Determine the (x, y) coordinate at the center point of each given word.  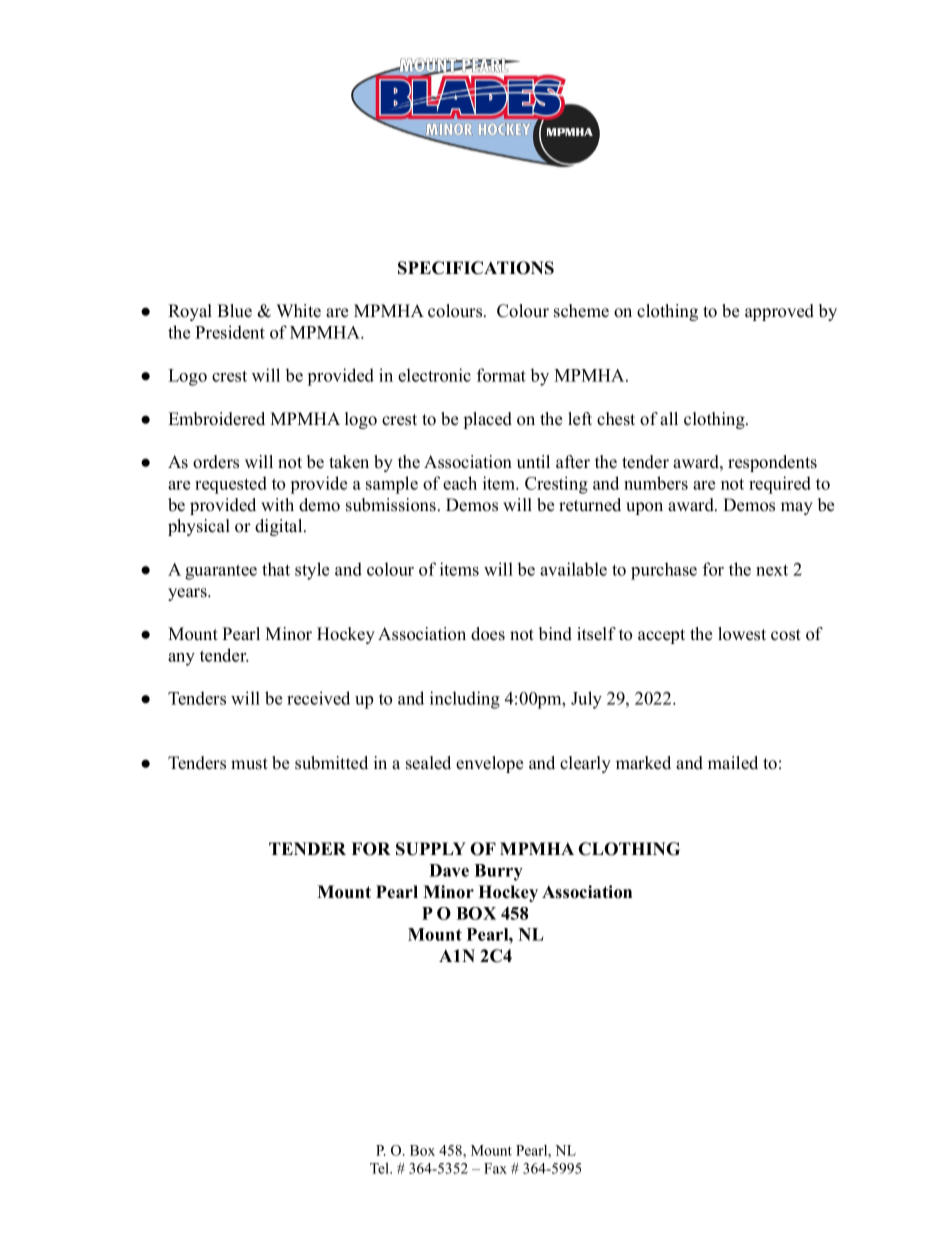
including (465, 700)
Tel (380, 1168)
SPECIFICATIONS (476, 268)
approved (779, 312)
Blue (234, 311)
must (249, 764)
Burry (498, 872)
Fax (495, 1168)
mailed (733, 763)
